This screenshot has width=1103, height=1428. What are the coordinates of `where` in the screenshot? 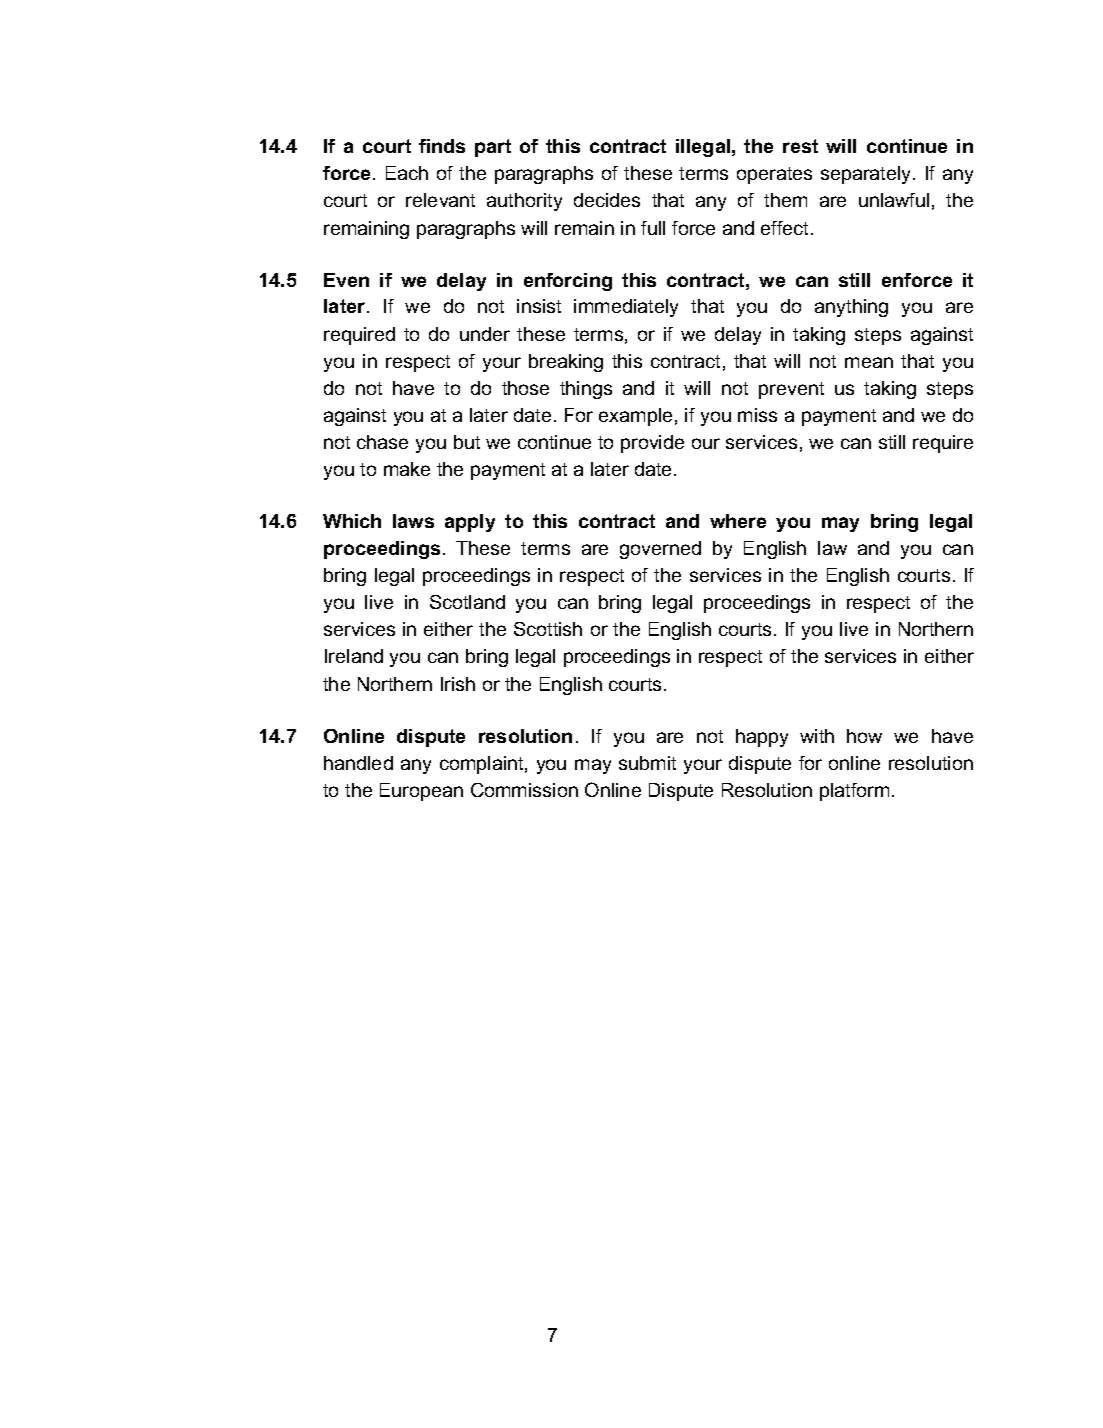 It's located at (738, 521).
